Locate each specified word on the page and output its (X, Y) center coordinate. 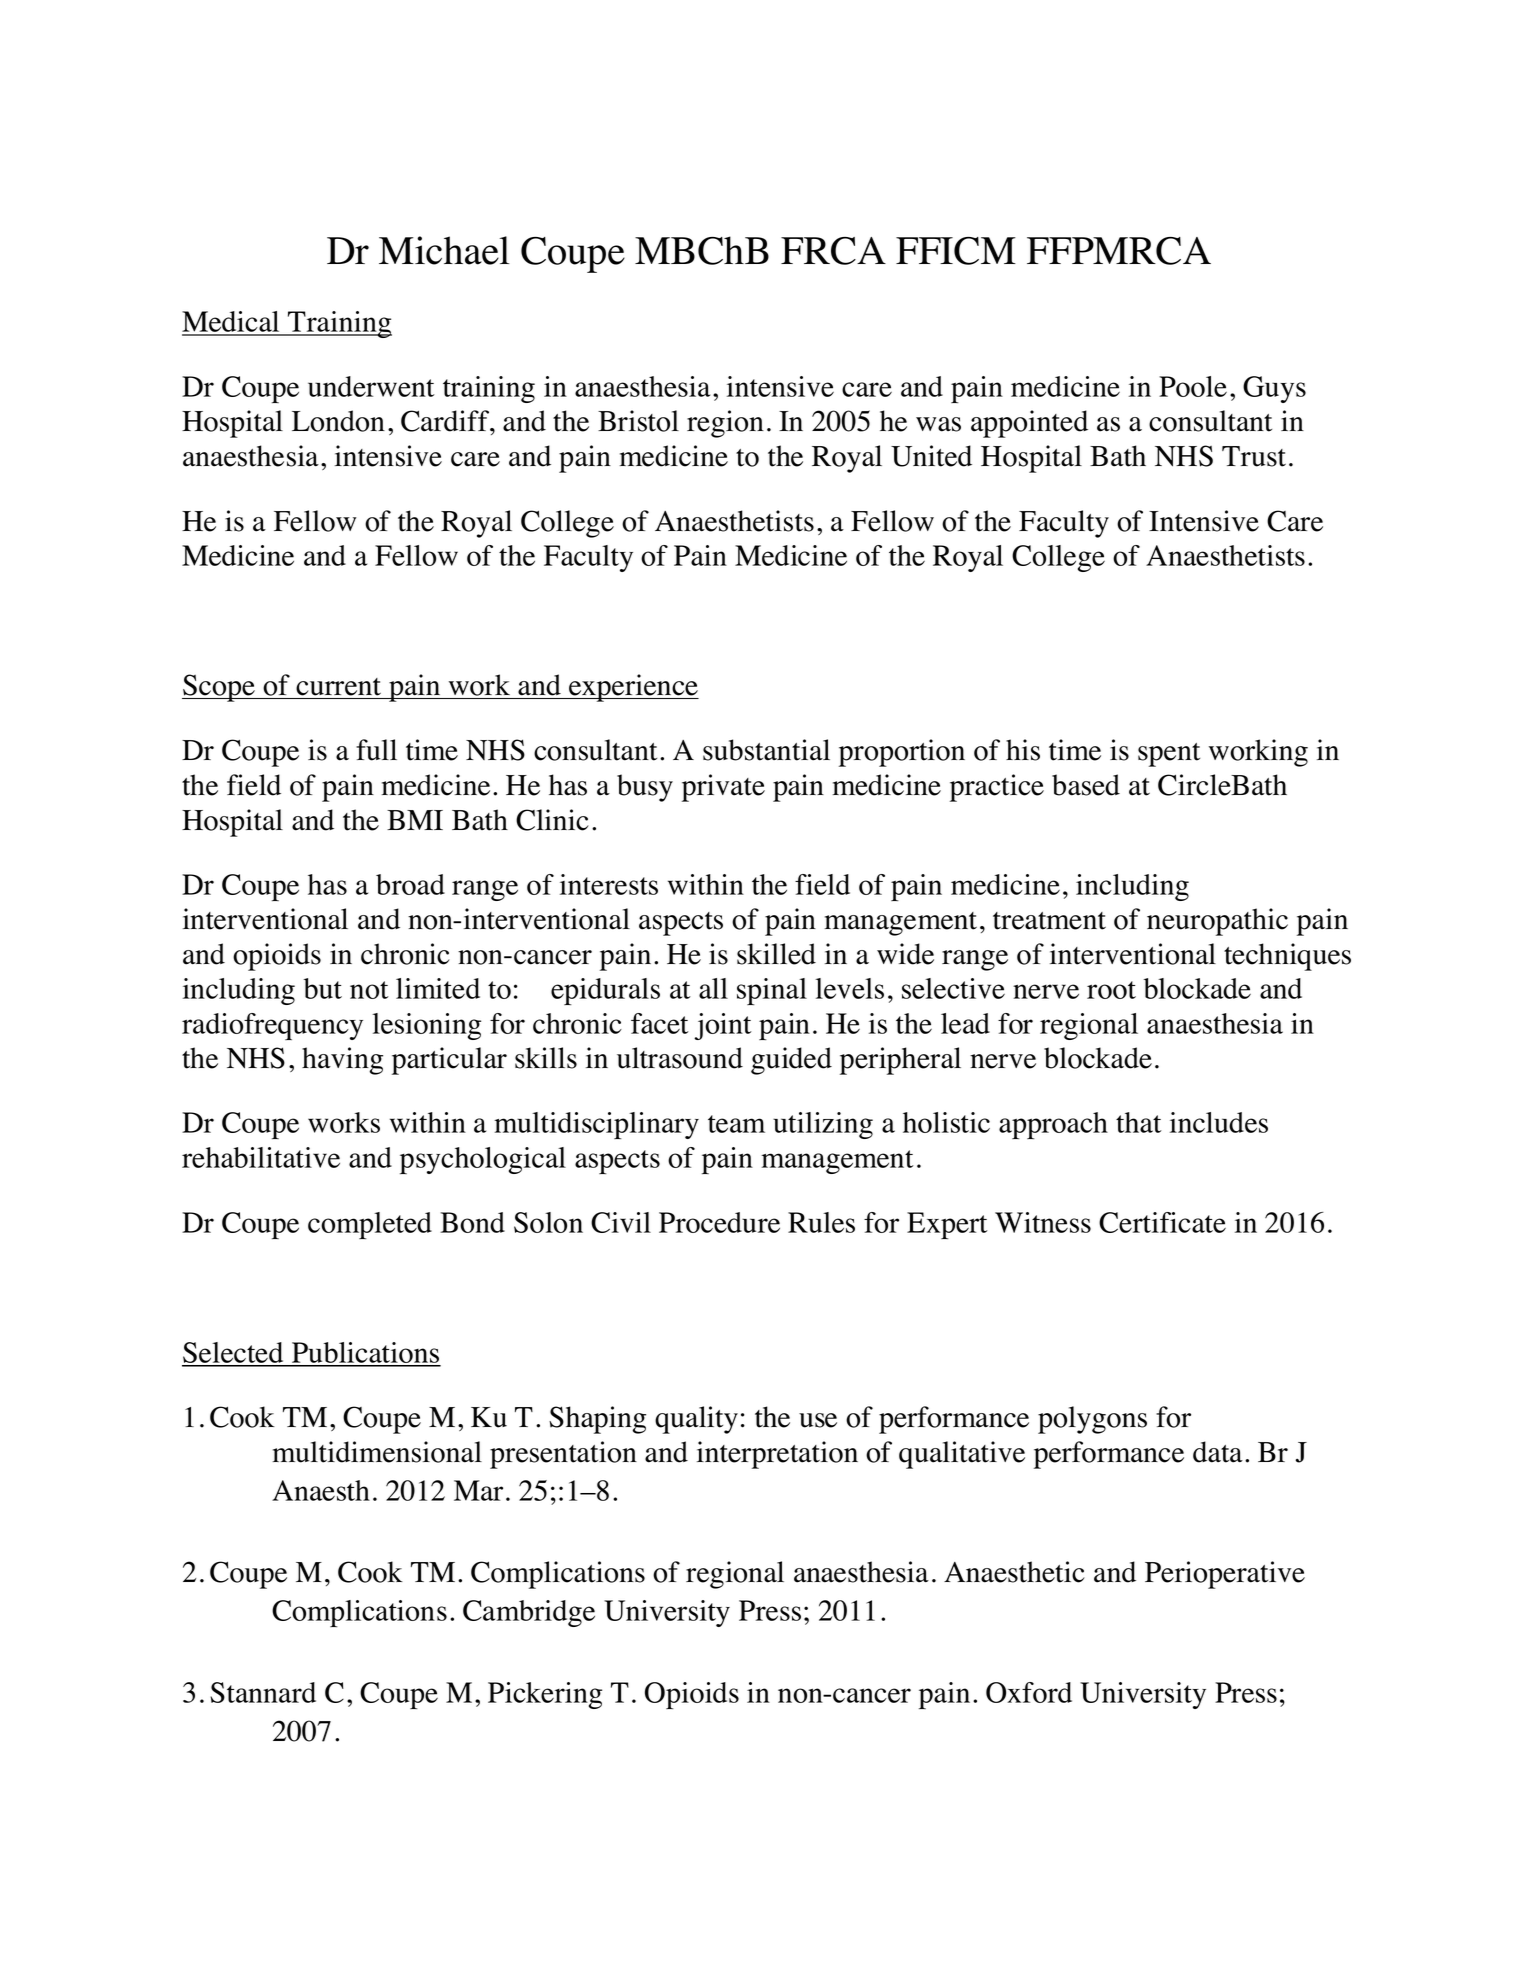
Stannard (263, 1692)
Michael (444, 250)
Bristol (638, 421)
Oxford (1029, 1692)
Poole (1193, 386)
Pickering (545, 1695)
